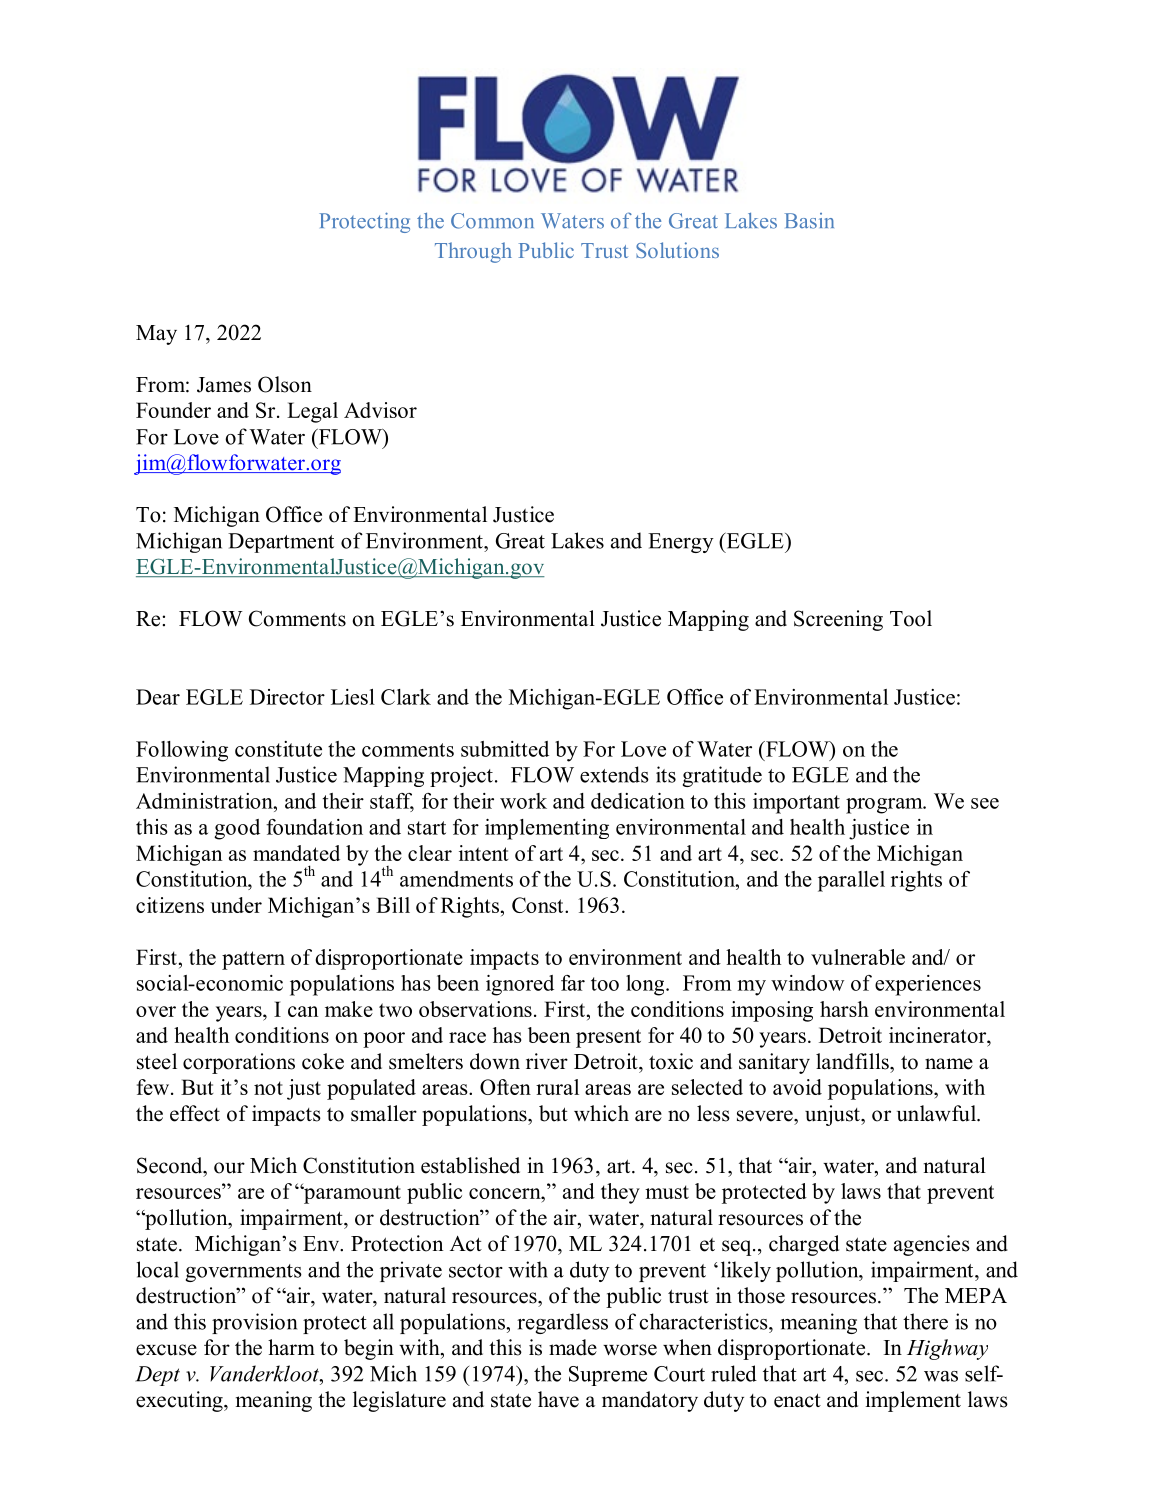 This screenshot has height=1494, width=1154. Describe the element at coordinates (287, 697) in the screenshot. I see `Director` at that location.
